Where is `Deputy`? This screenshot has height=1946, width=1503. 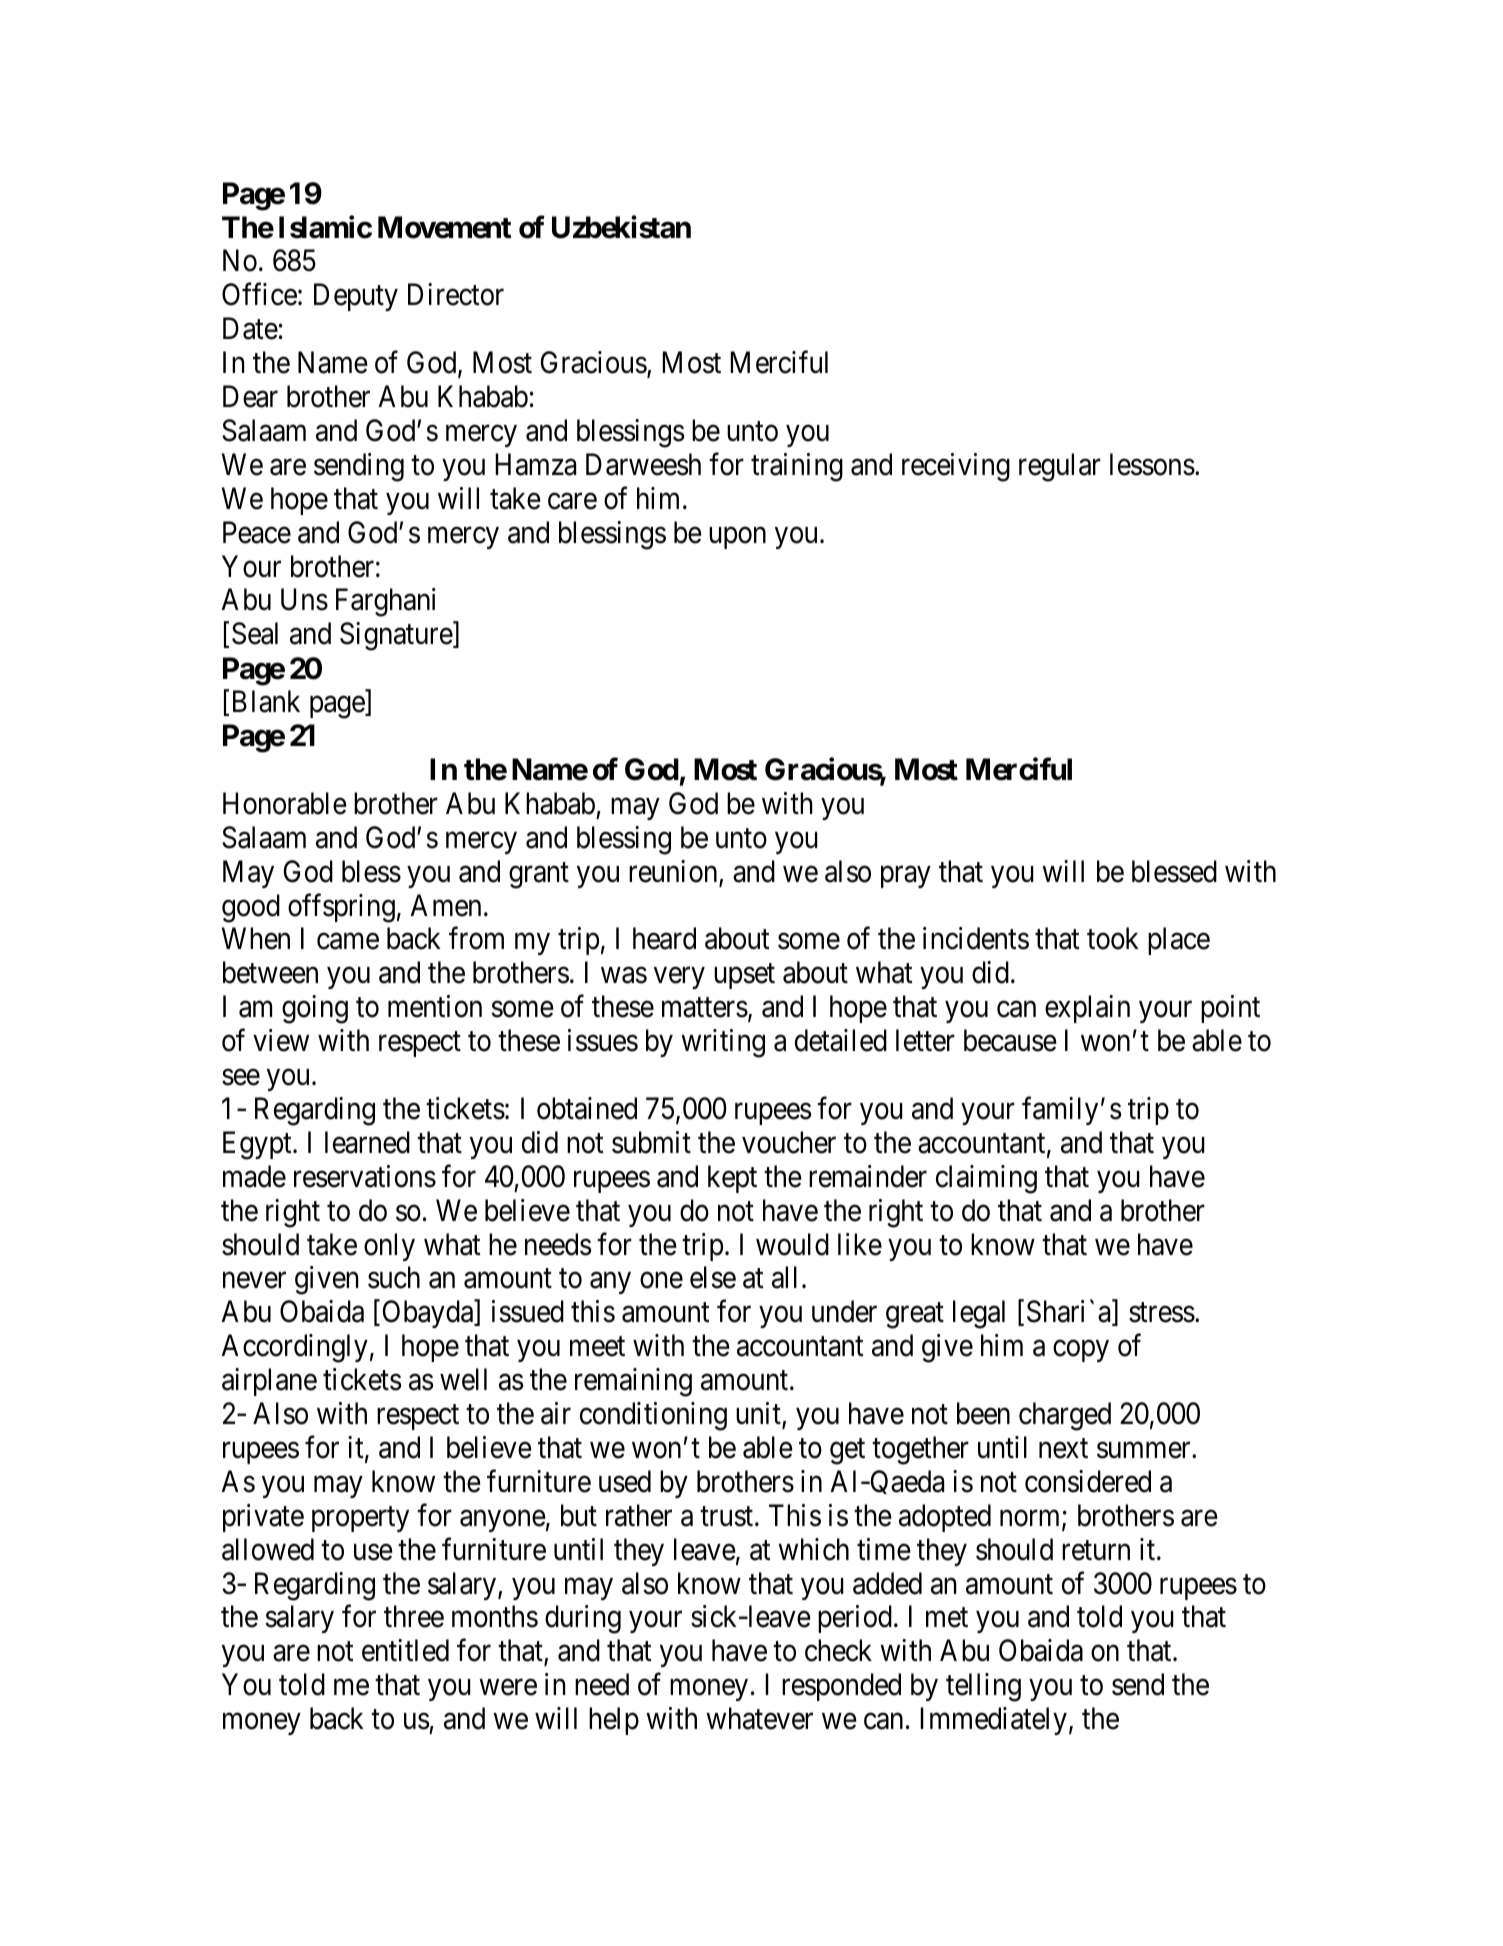 Deputy is located at coordinates (356, 297).
